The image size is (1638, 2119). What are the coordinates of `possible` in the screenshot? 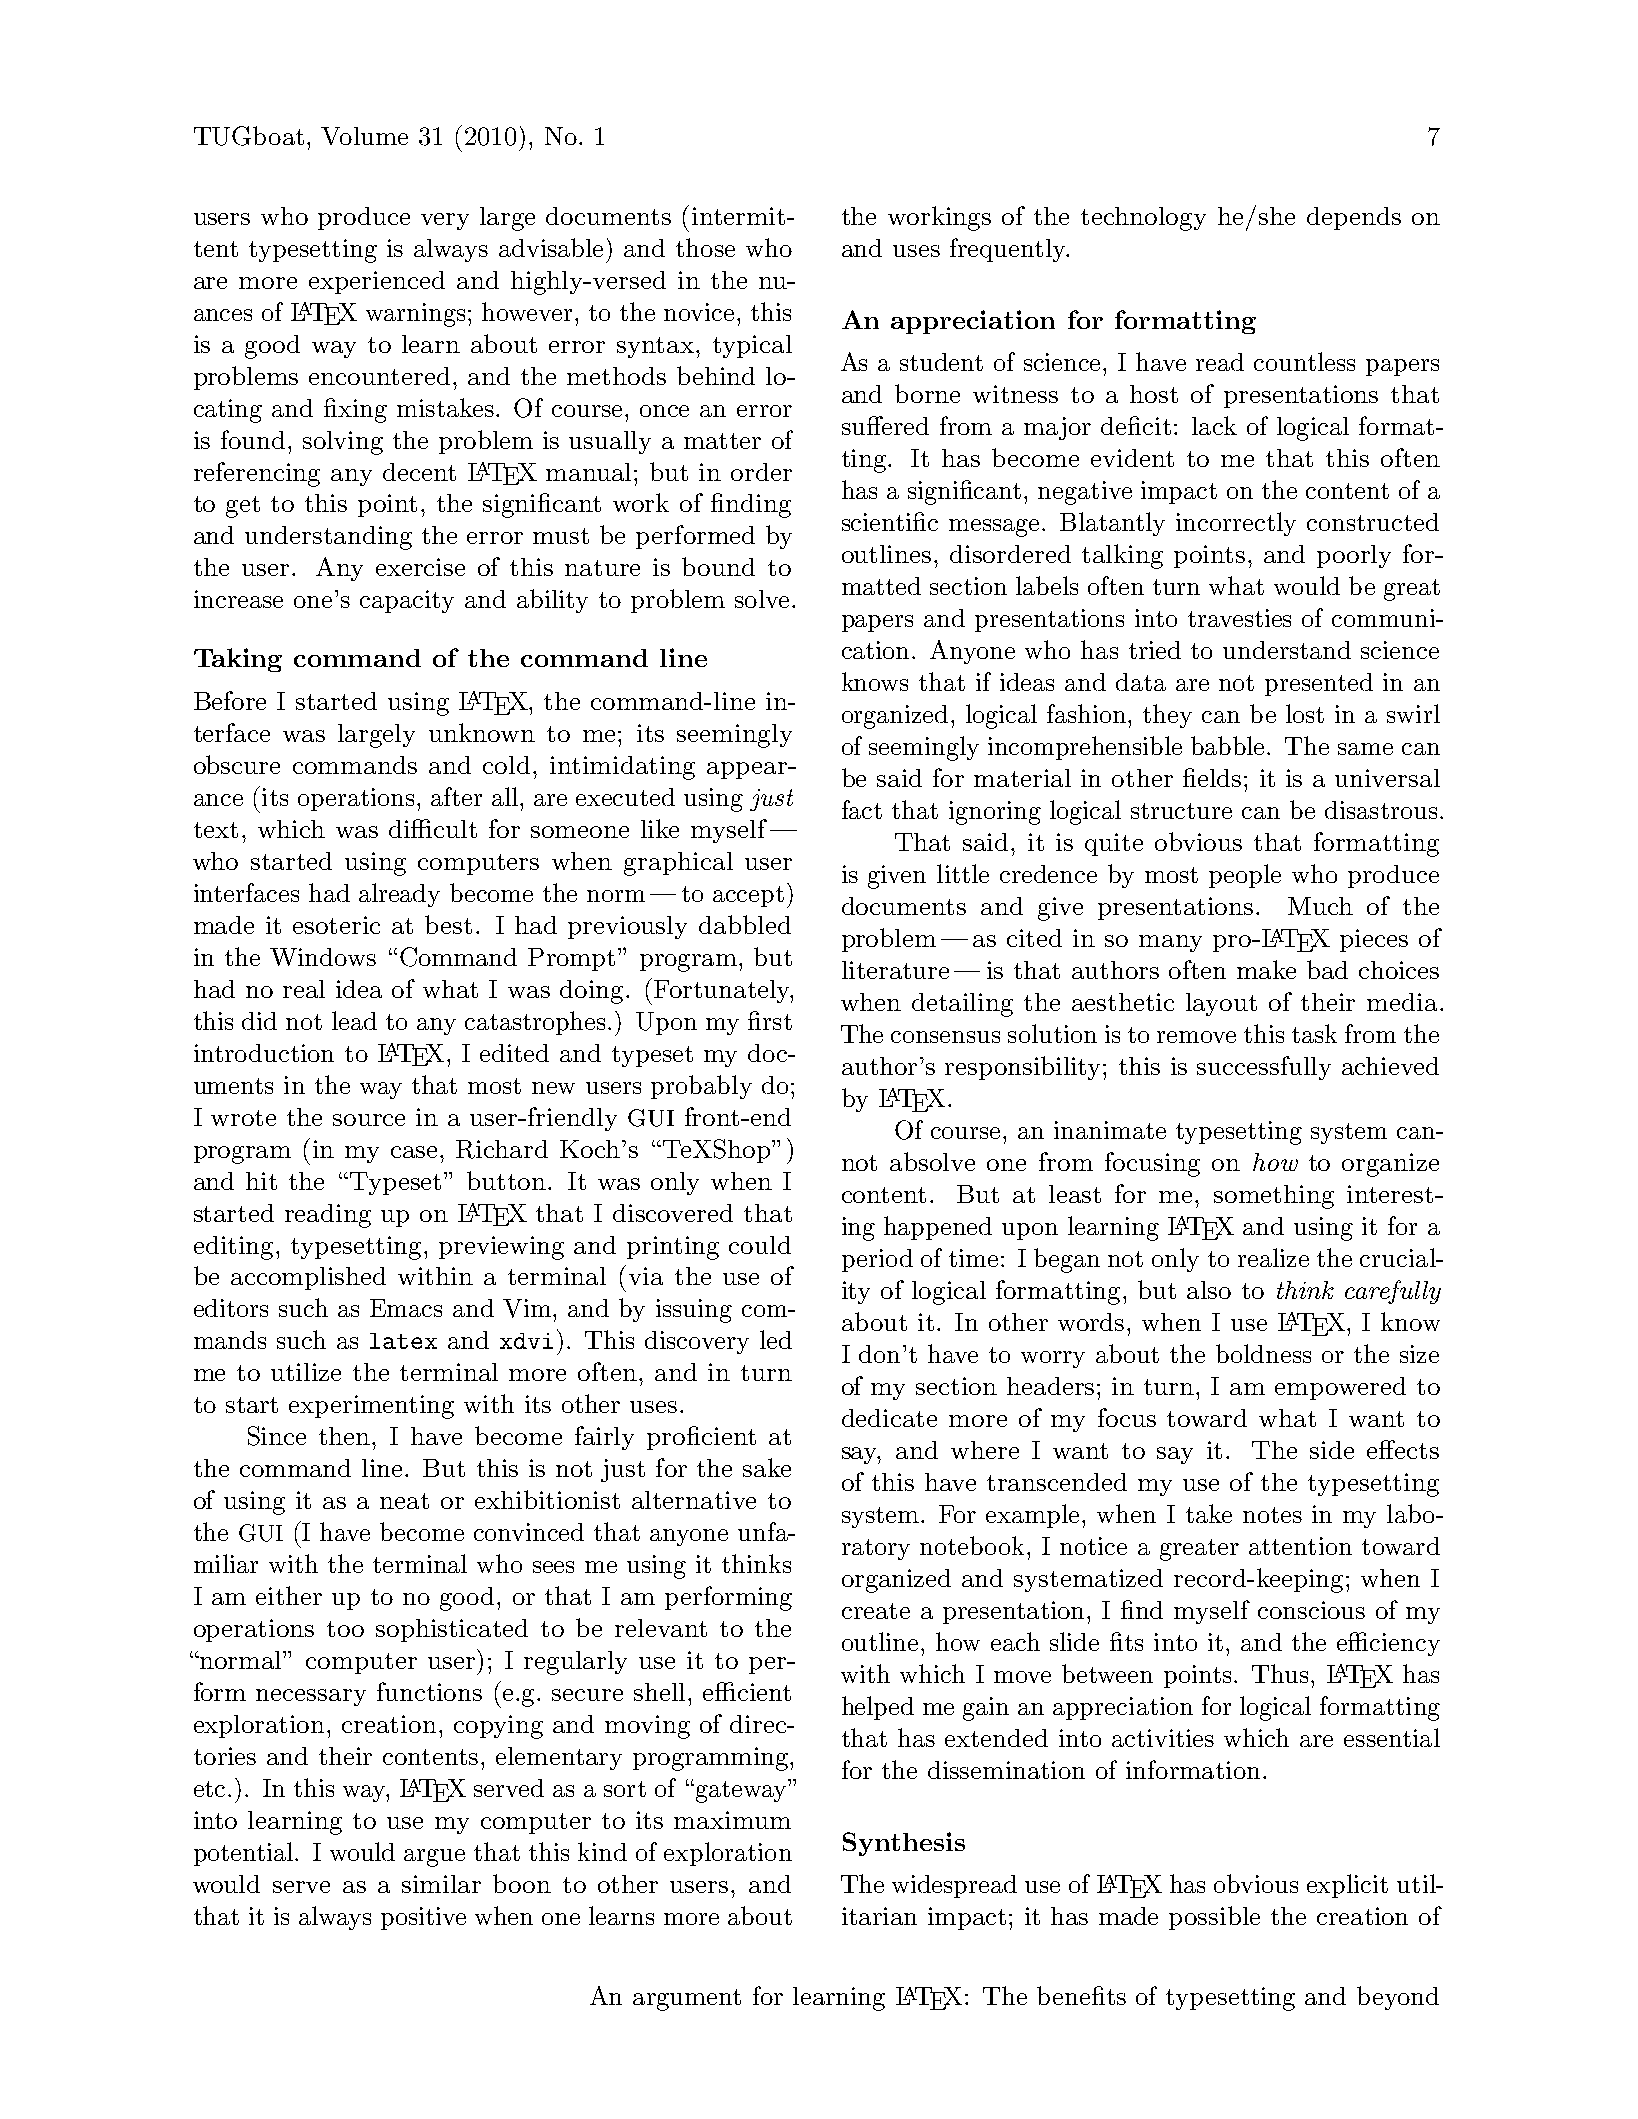 It's located at (1214, 1918).
